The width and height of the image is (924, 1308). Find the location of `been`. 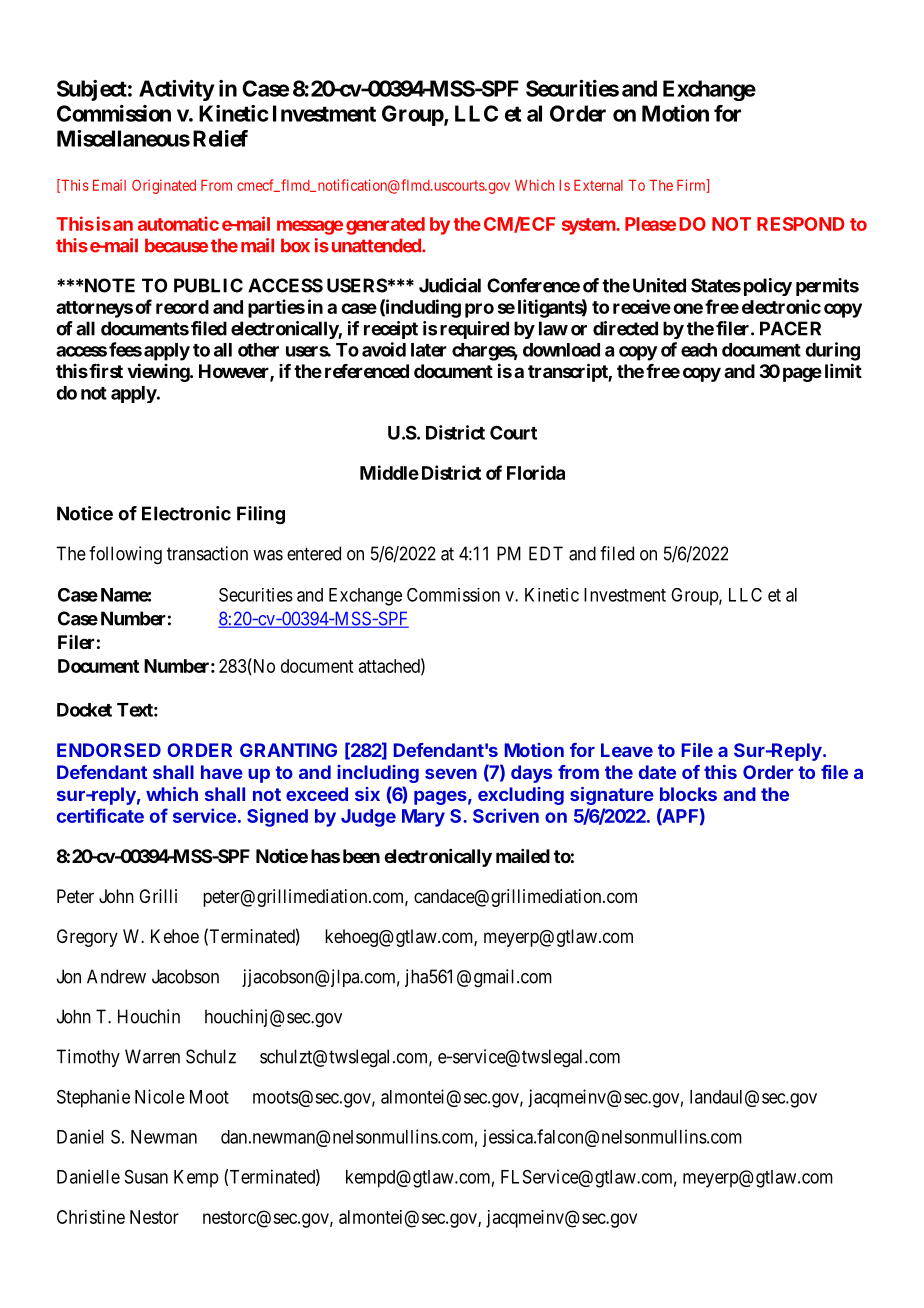

been is located at coordinates (361, 856).
